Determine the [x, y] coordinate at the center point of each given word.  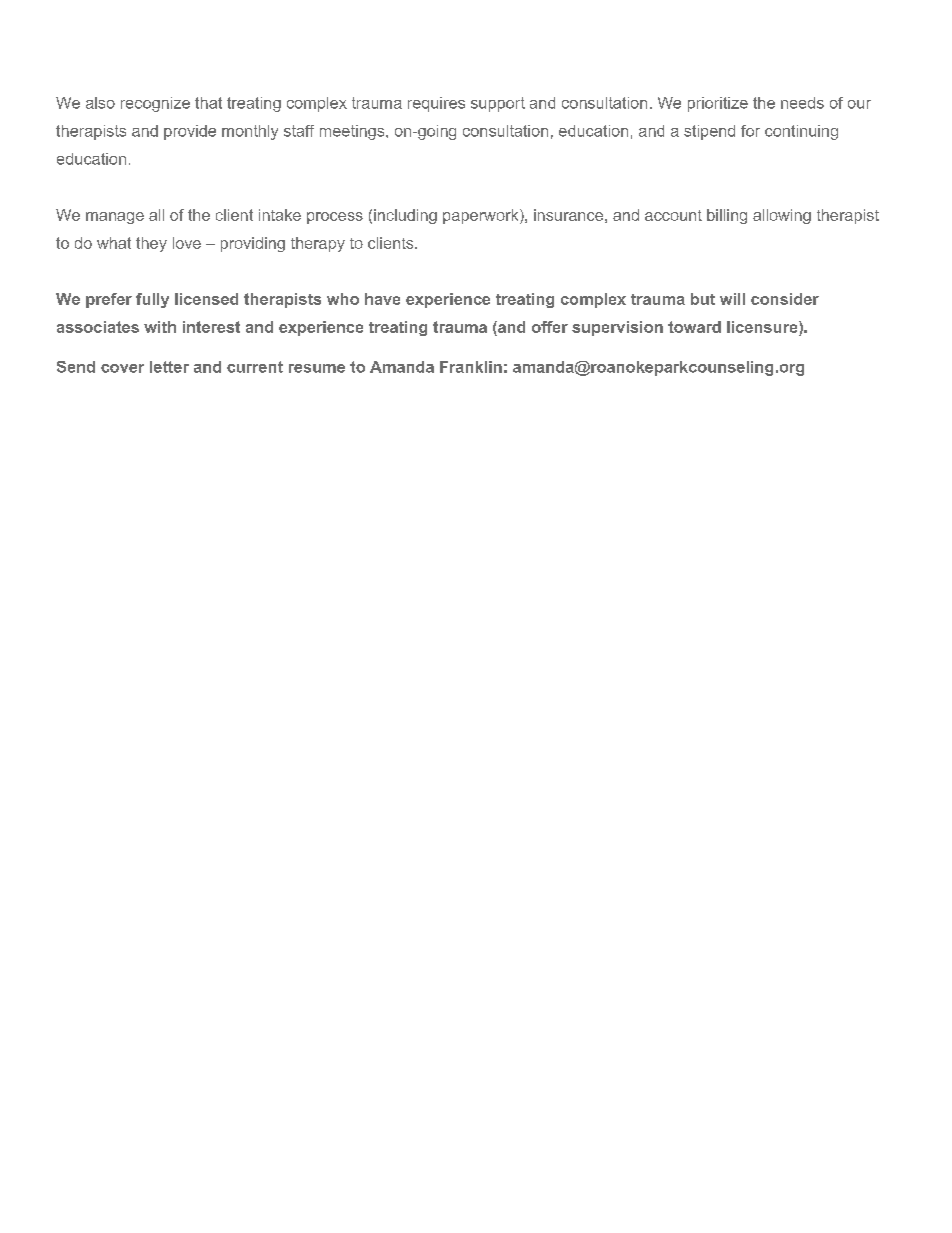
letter [169, 367]
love [187, 243]
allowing [782, 216]
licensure [763, 327]
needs [802, 103]
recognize [155, 104]
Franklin [471, 367]
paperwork [482, 216]
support [498, 104]
